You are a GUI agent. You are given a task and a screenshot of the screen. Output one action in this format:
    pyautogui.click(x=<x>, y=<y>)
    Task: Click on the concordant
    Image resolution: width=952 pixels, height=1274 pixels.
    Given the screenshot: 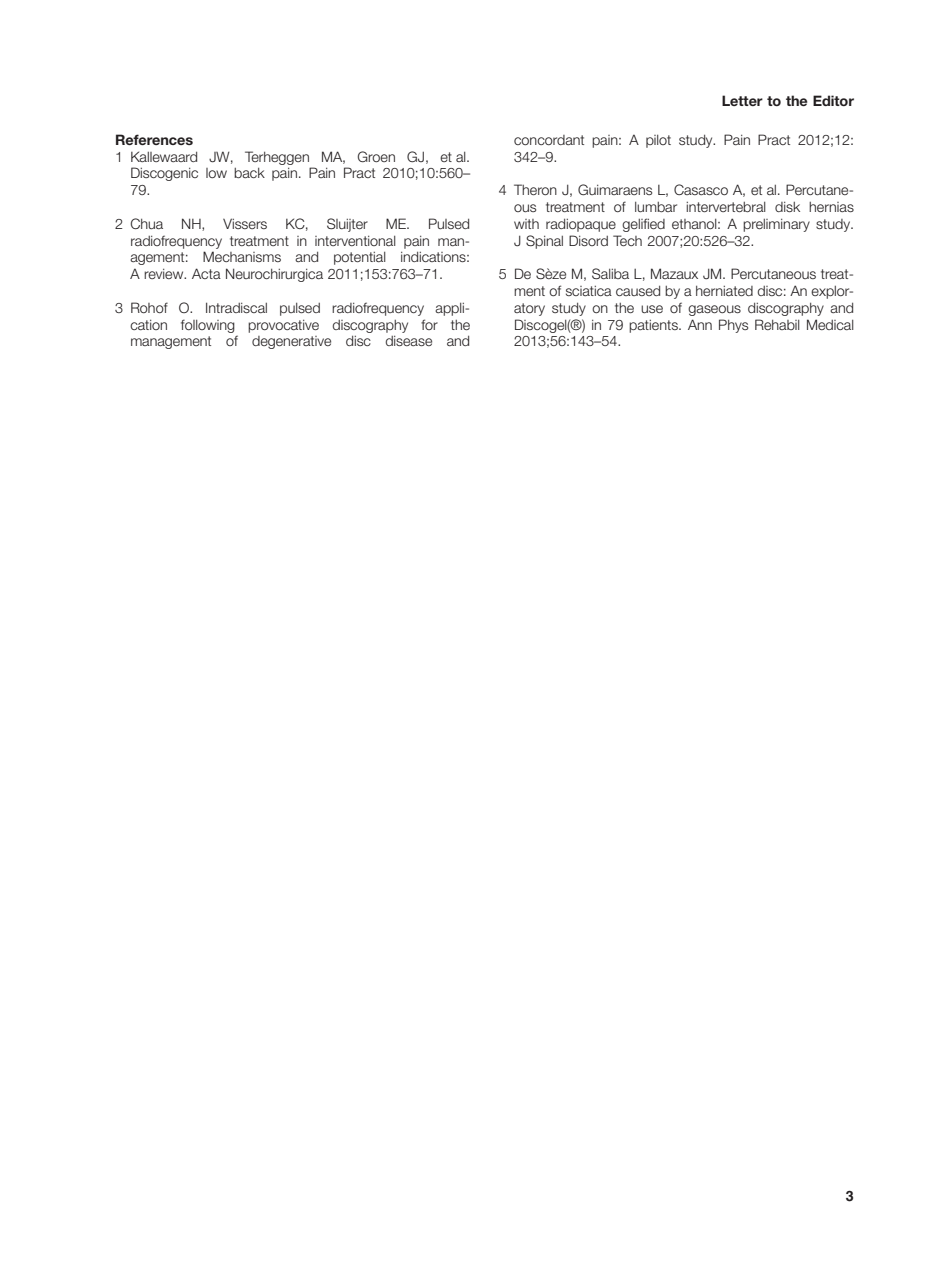 What is the action you would take?
    pyautogui.click(x=549, y=140)
